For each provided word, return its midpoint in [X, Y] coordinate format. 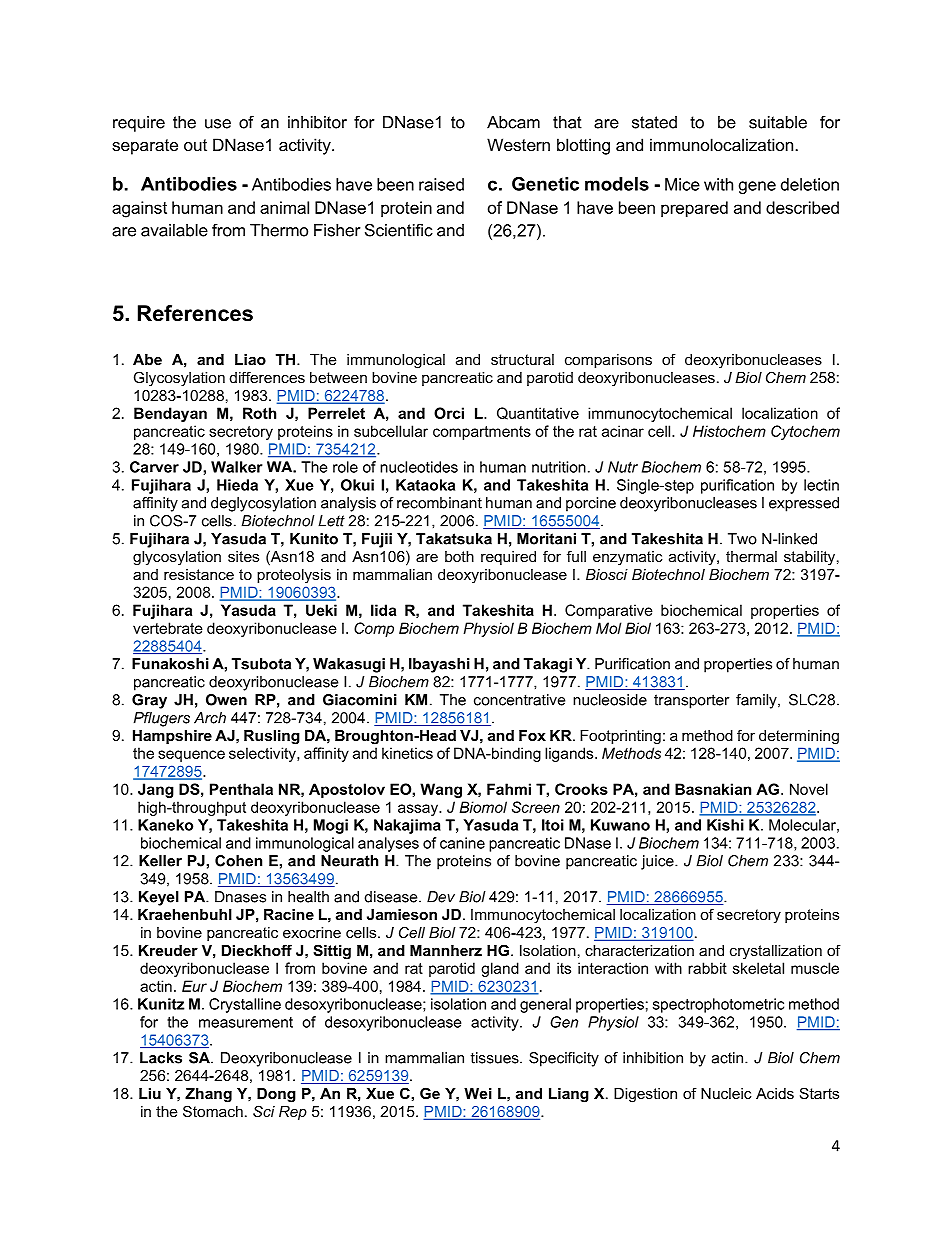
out [195, 145]
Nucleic [726, 1093]
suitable [778, 122]
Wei [478, 1093]
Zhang [208, 1095]
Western [518, 144]
